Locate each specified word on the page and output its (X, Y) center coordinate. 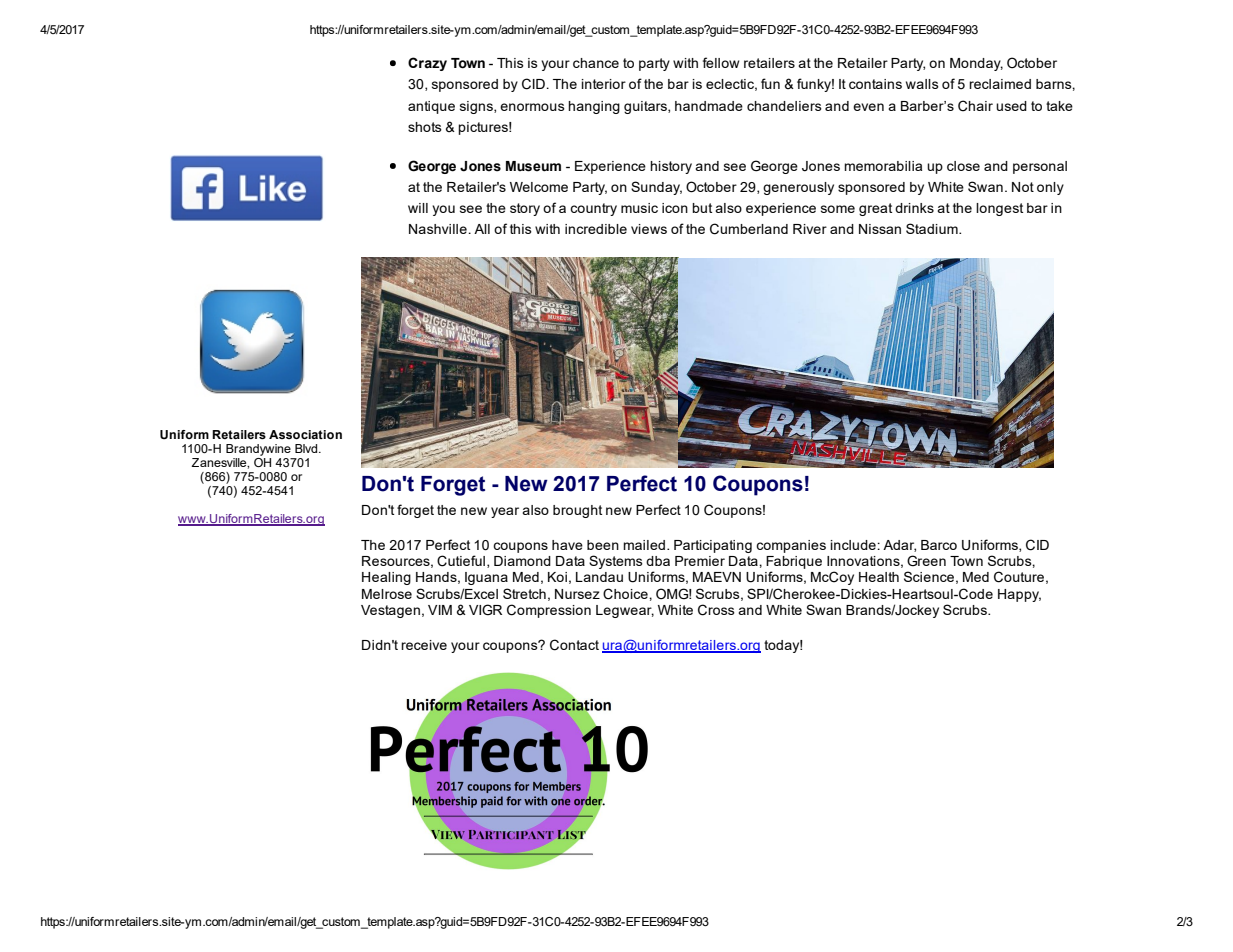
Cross (716, 610)
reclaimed (1000, 84)
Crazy (427, 64)
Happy (1019, 595)
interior (604, 84)
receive (424, 645)
